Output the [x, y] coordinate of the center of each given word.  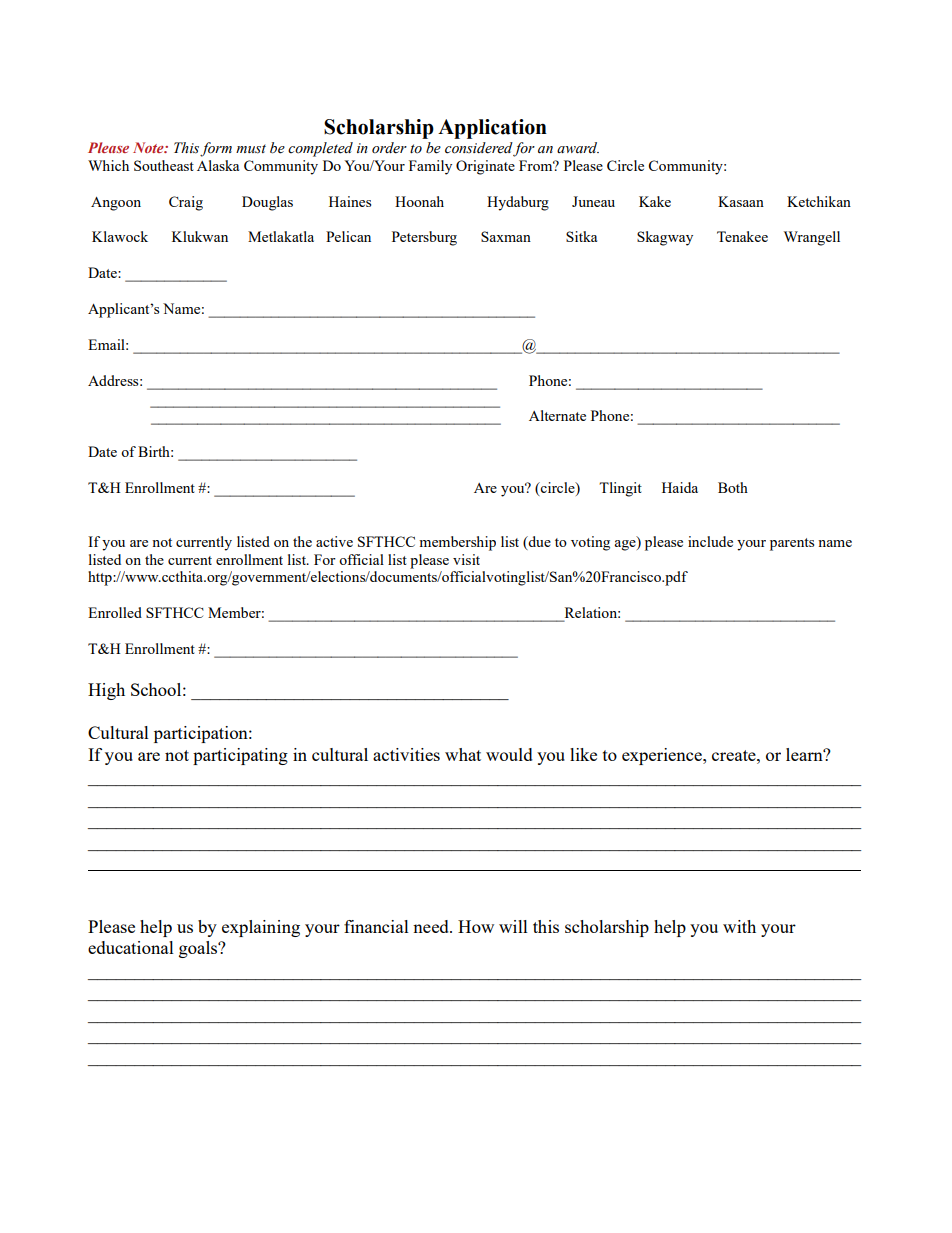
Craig [186, 203]
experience [663, 756]
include [710, 541]
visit [466, 559]
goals [199, 949]
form [216, 149]
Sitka [581, 236]
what [463, 754]
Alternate [557, 415]
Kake [655, 201]
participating [240, 756]
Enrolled [115, 612]
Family [430, 167]
